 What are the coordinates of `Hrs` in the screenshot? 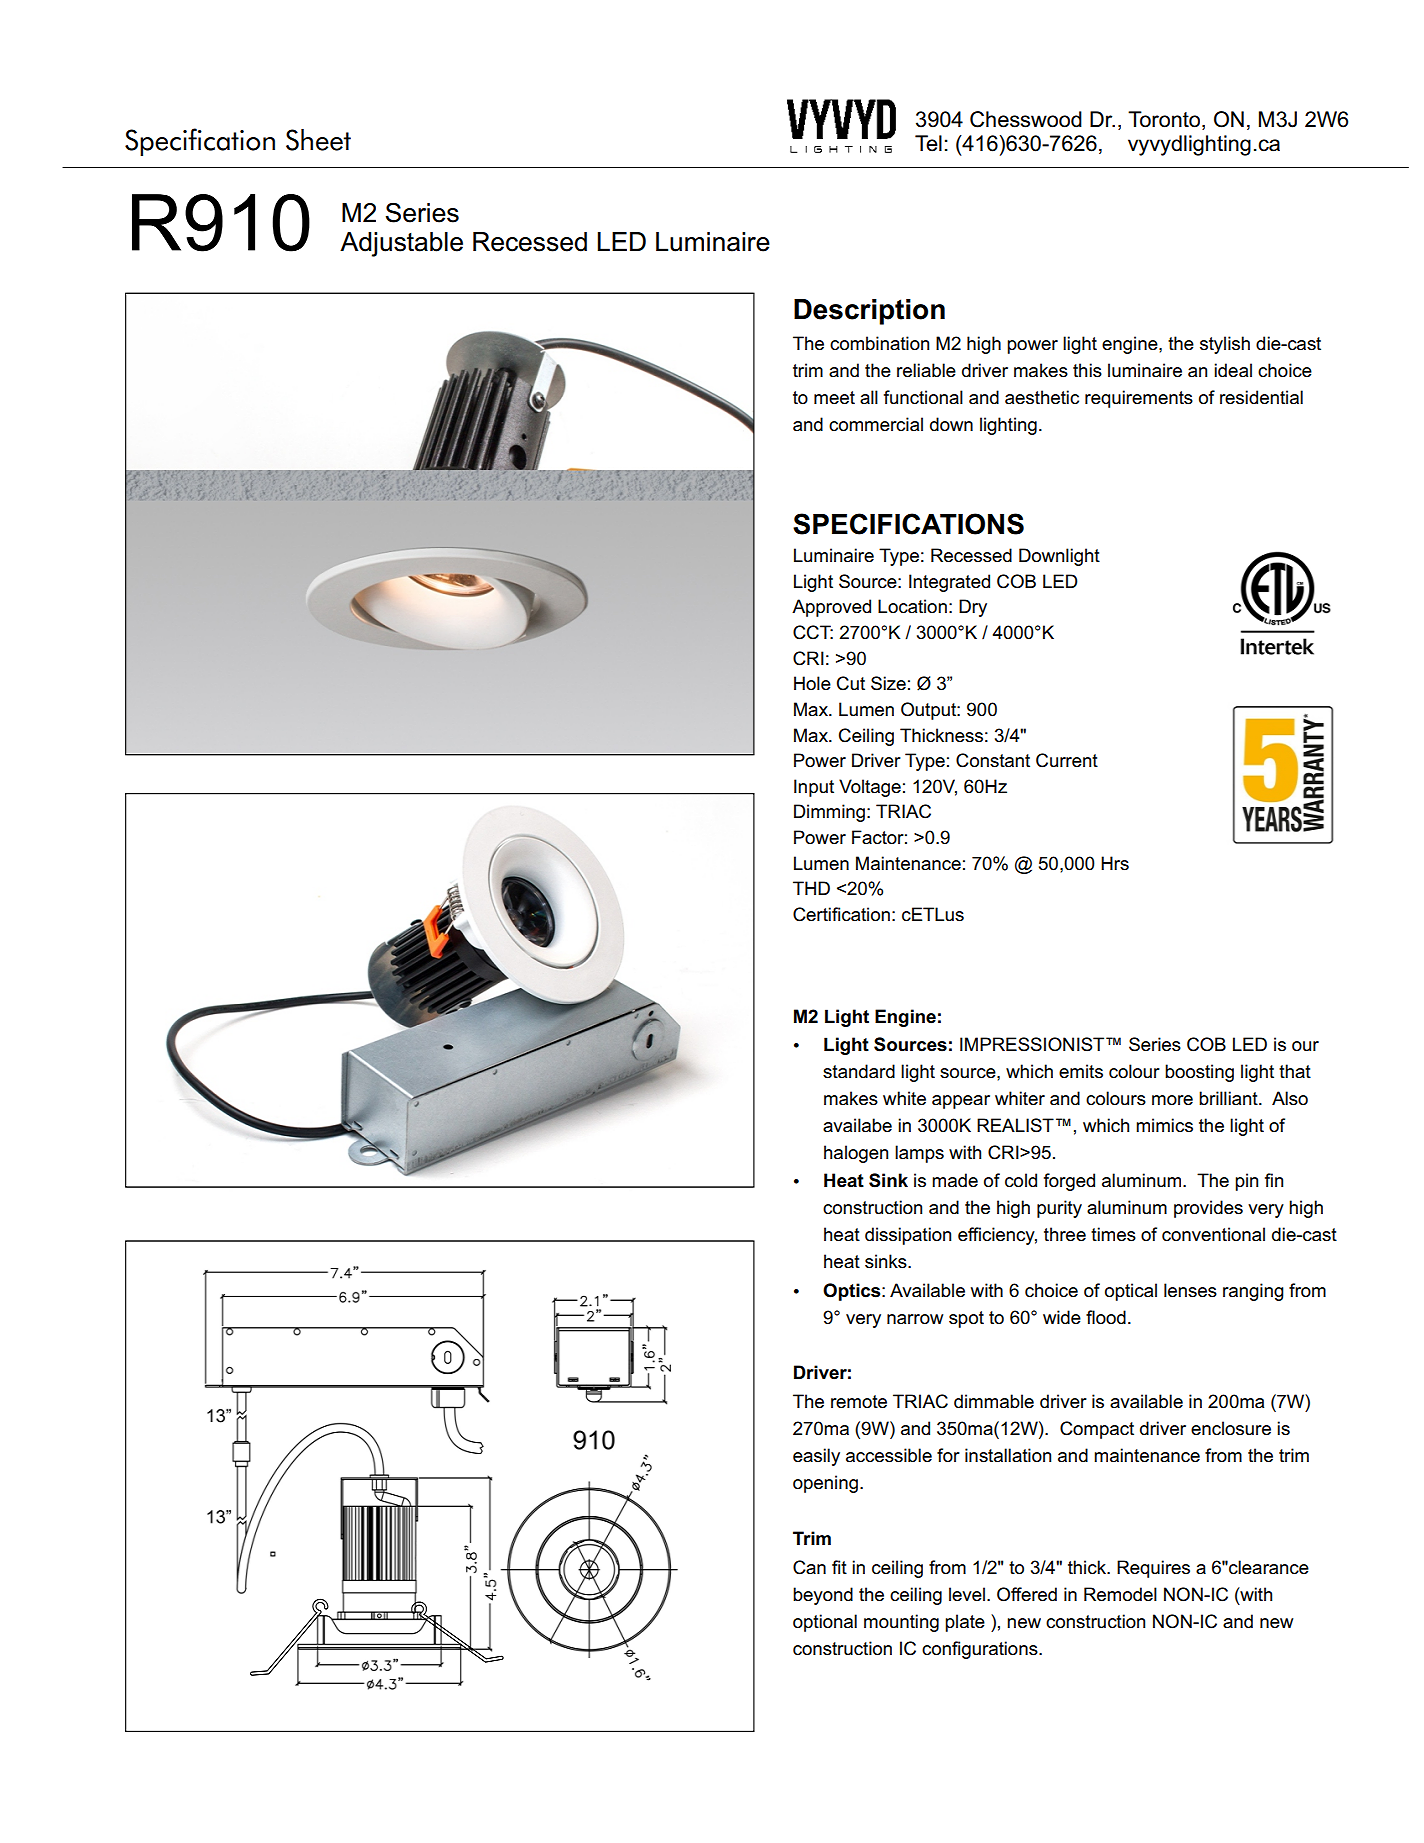 It's located at (1115, 863).
